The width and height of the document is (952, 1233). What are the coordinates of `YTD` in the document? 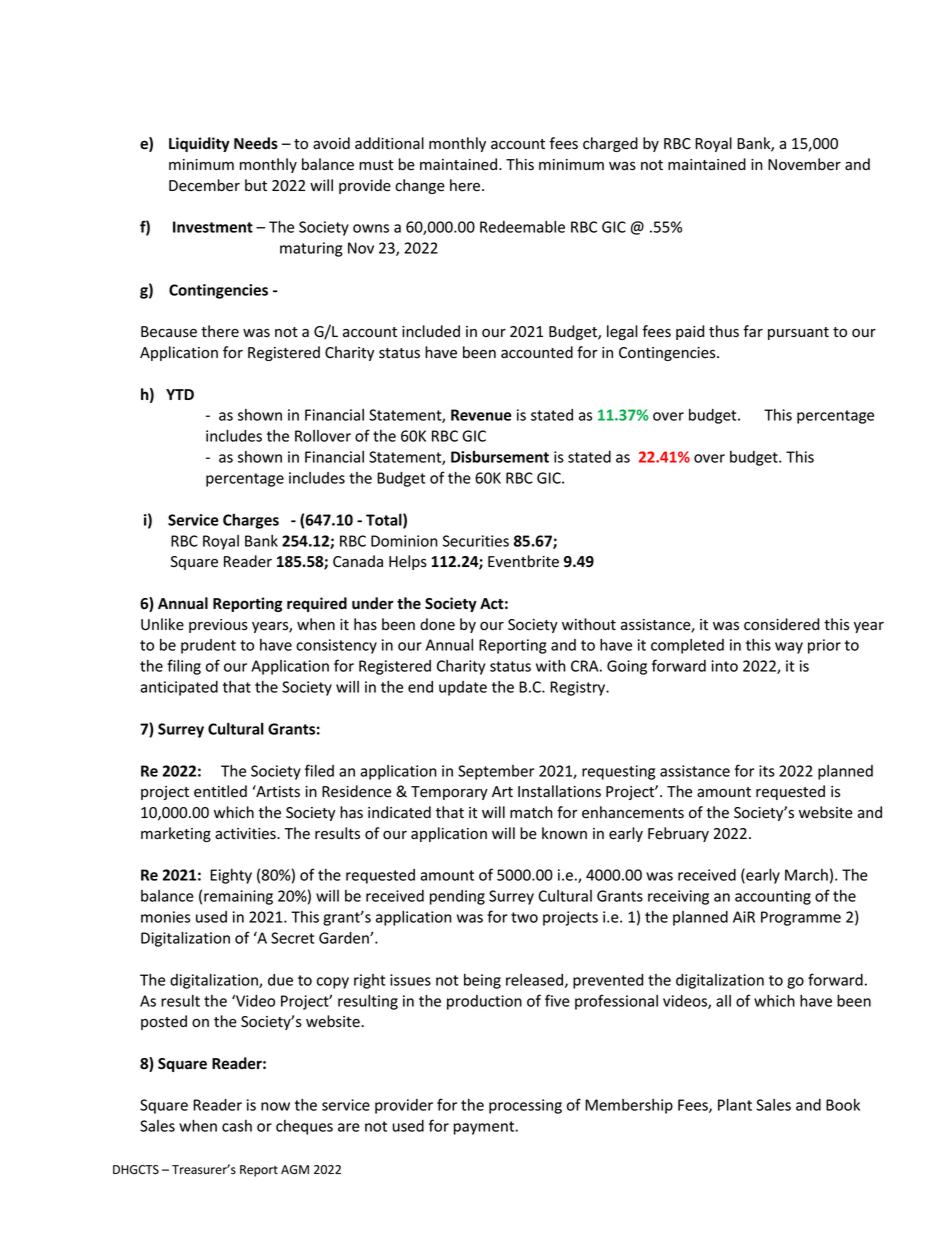 It's located at (180, 394).
